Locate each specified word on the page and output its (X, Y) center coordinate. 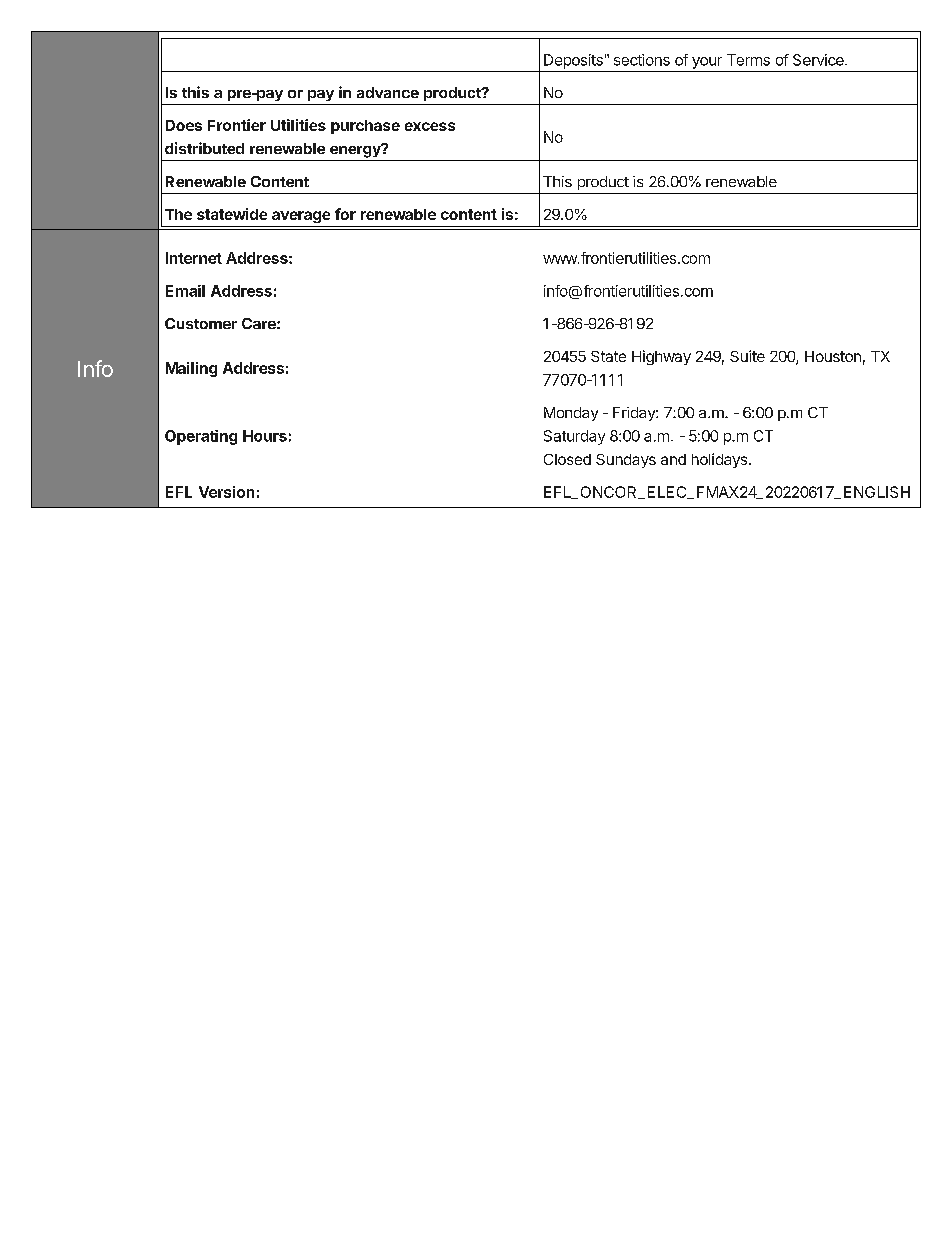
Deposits (573, 61)
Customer (201, 323)
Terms (748, 60)
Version (226, 492)
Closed (567, 459)
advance (388, 92)
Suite (747, 356)
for (345, 214)
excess (430, 126)
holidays (719, 460)
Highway (661, 357)
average (301, 217)
